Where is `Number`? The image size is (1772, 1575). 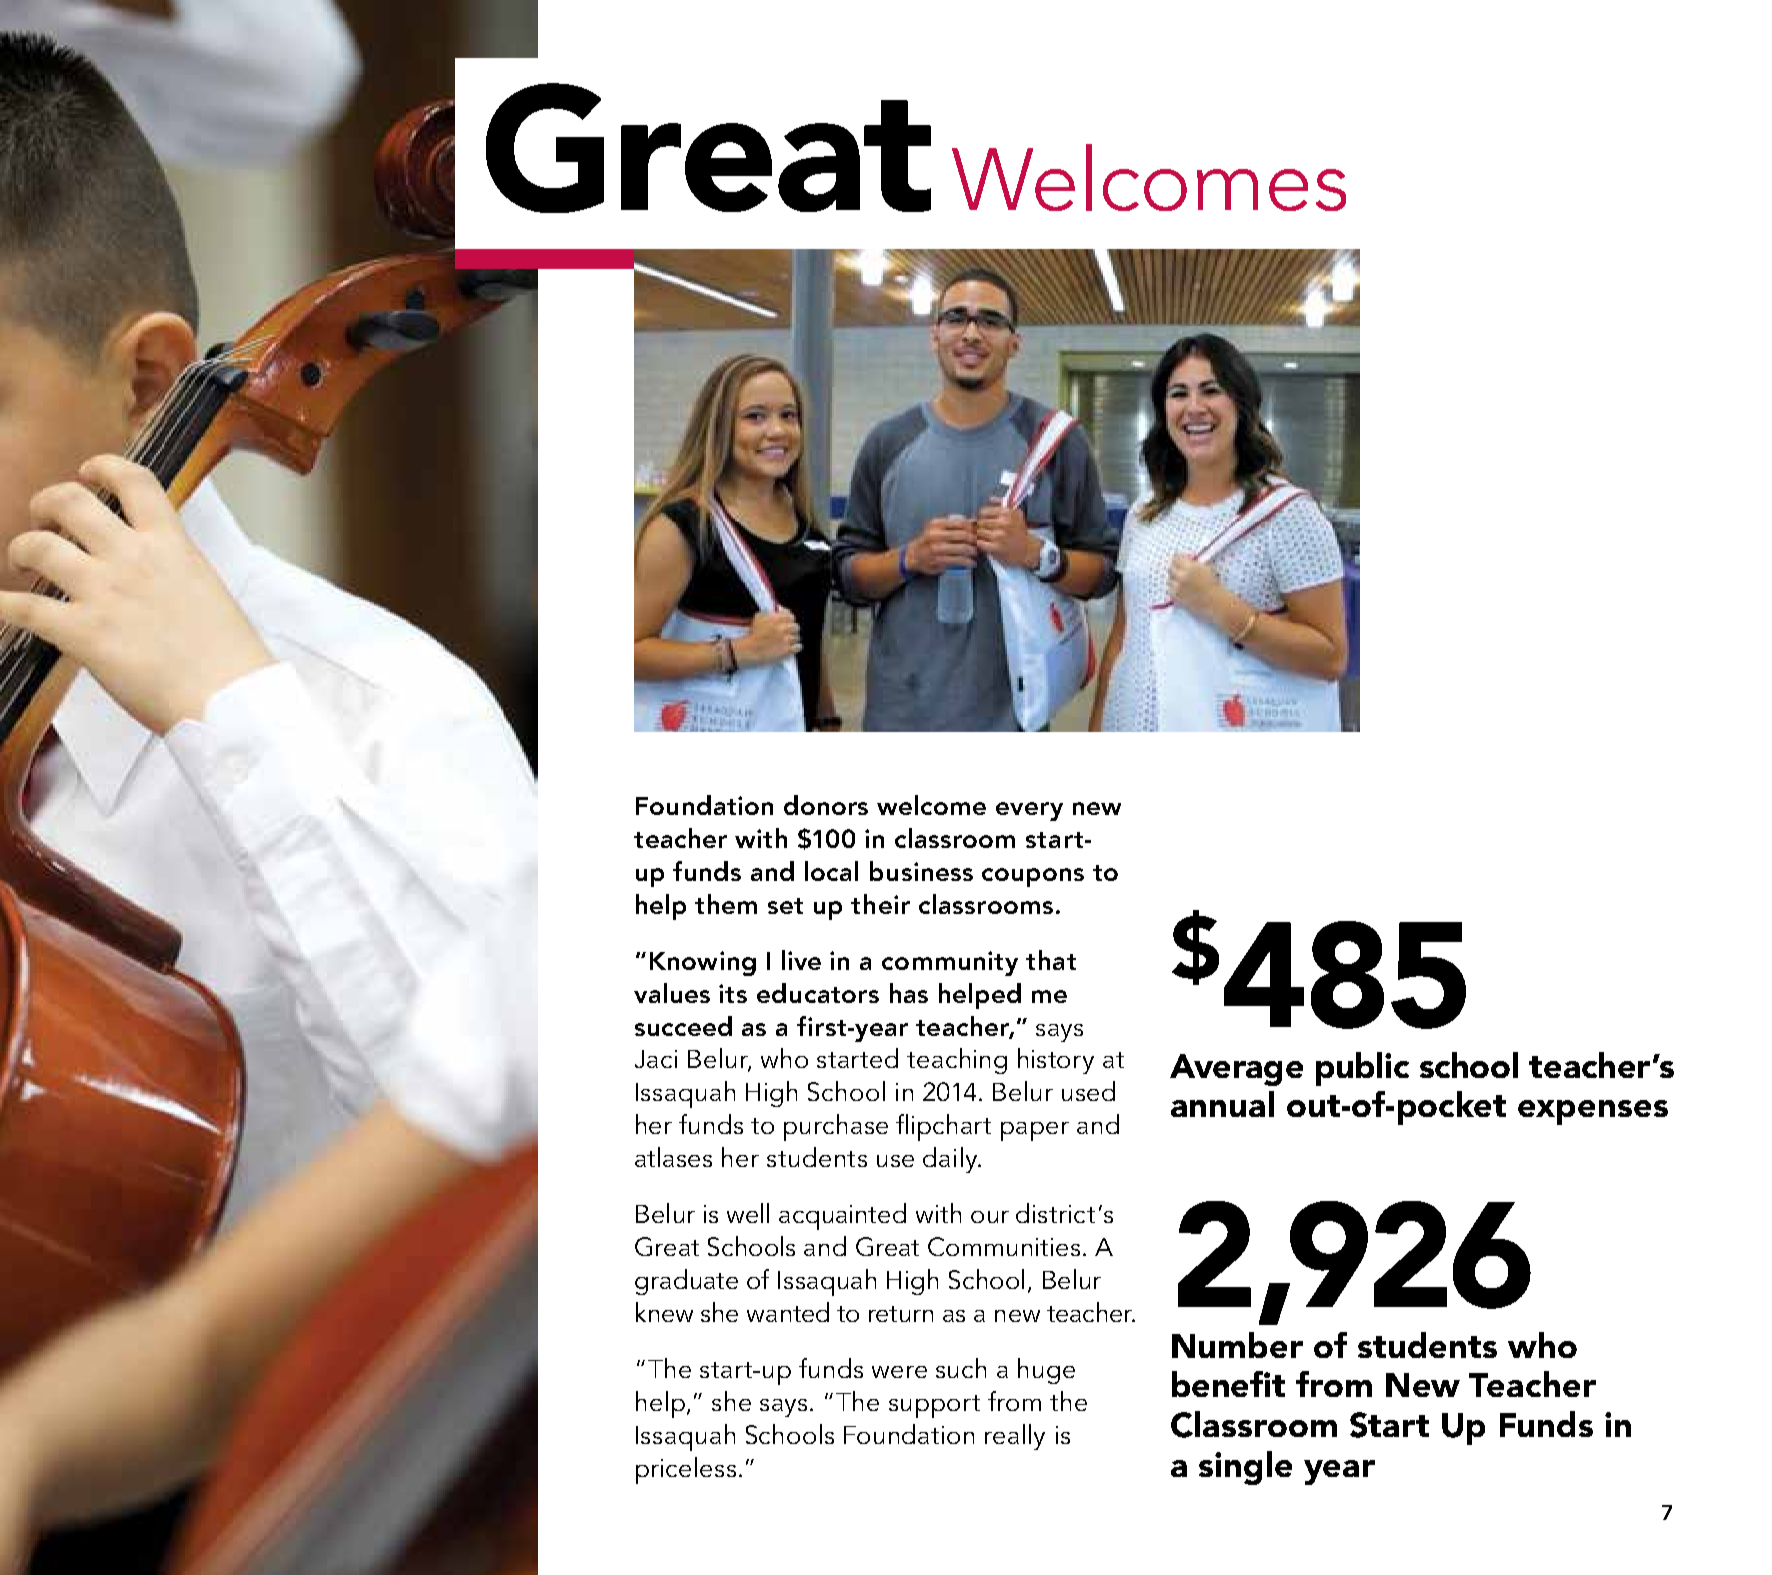 Number is located at coordinates (1237, 1345).
